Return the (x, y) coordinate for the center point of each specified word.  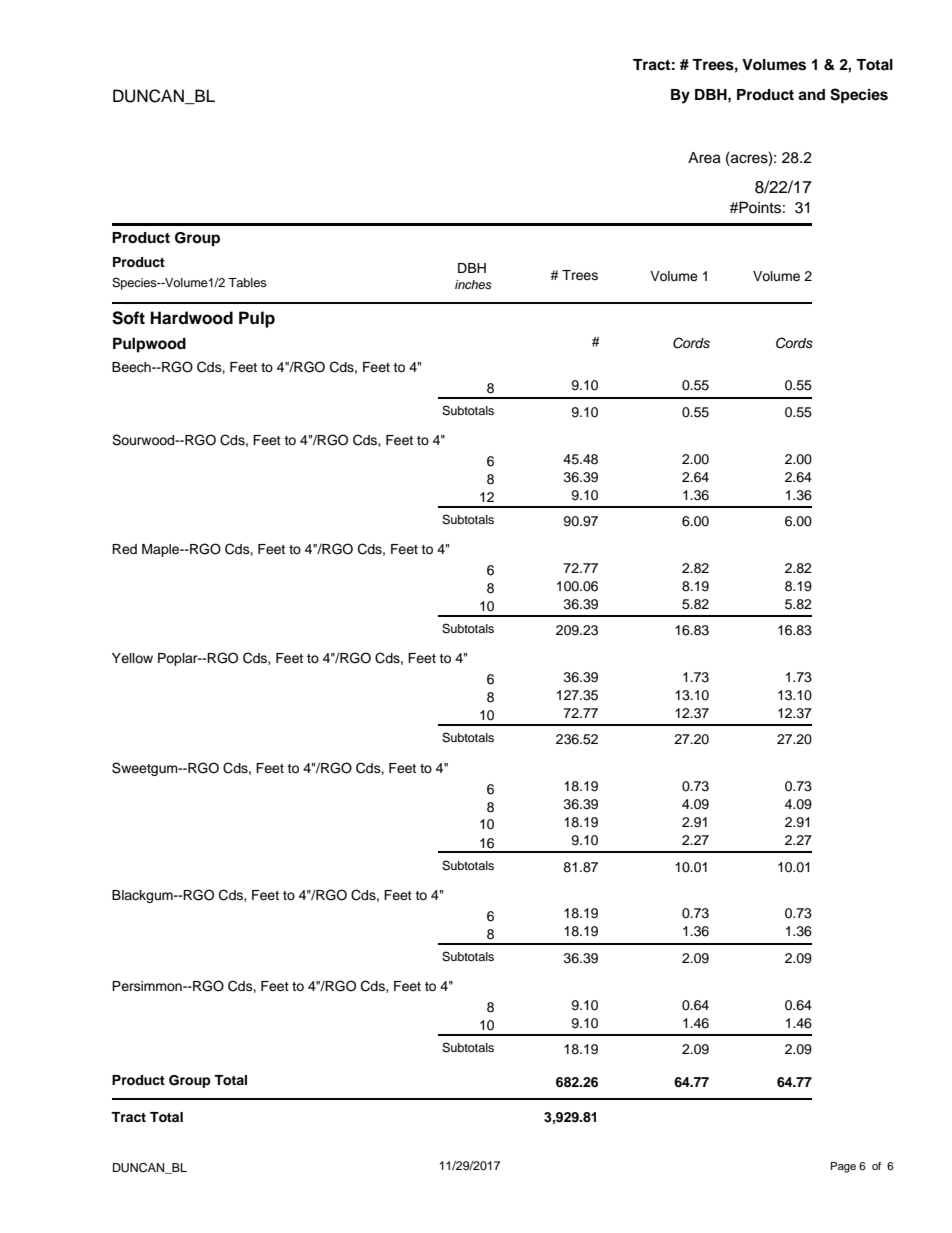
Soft (128, 318)
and (811, 95)
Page (843, 1167)
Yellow (132, 658)
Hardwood (191, 318)
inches (473, 284)
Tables (247, 282)
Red (124, 549)
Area (704, 158)
